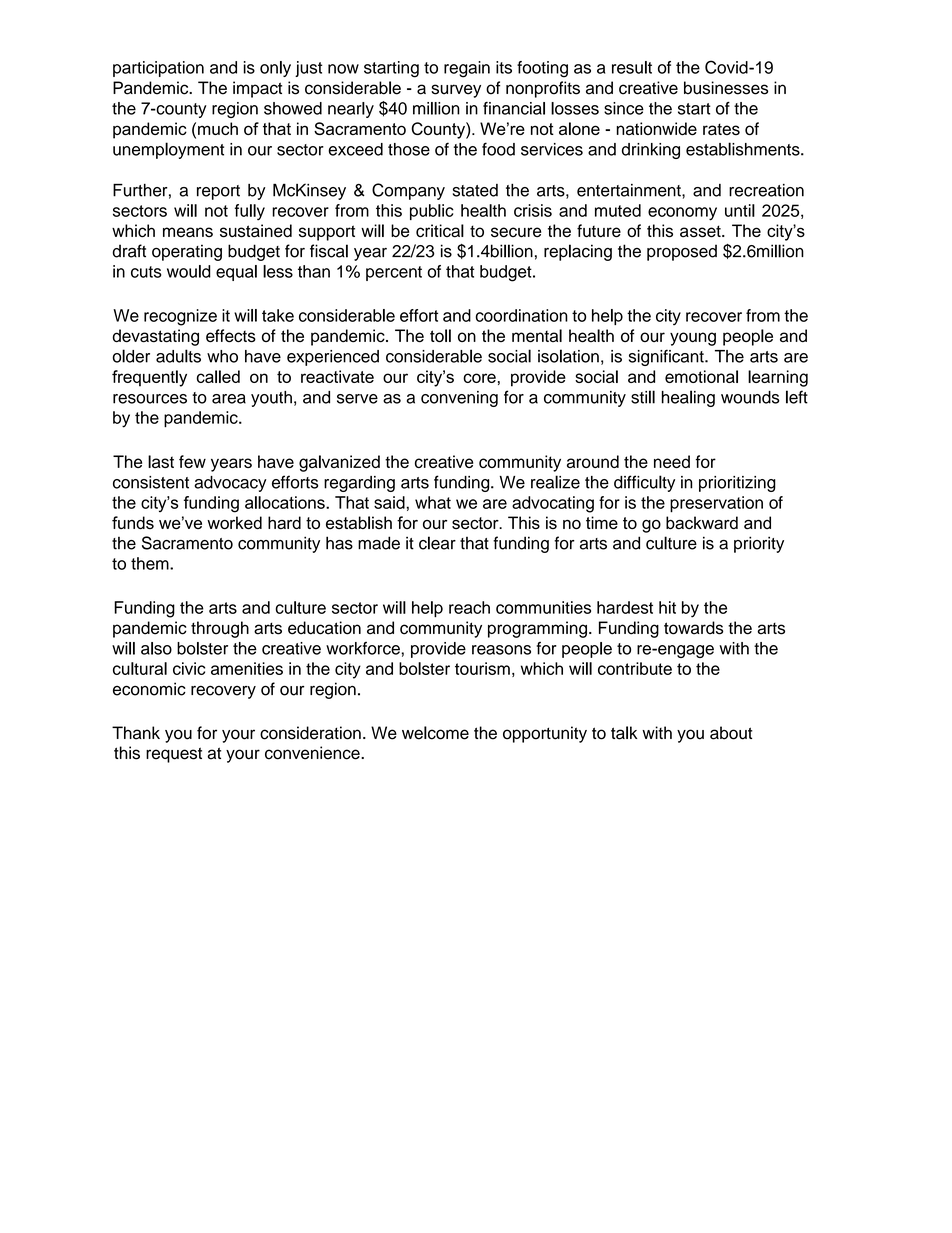 The image size is (952, 1233). Describe the element at coordinates (433, 502) in the page. I see `what` at that location.
